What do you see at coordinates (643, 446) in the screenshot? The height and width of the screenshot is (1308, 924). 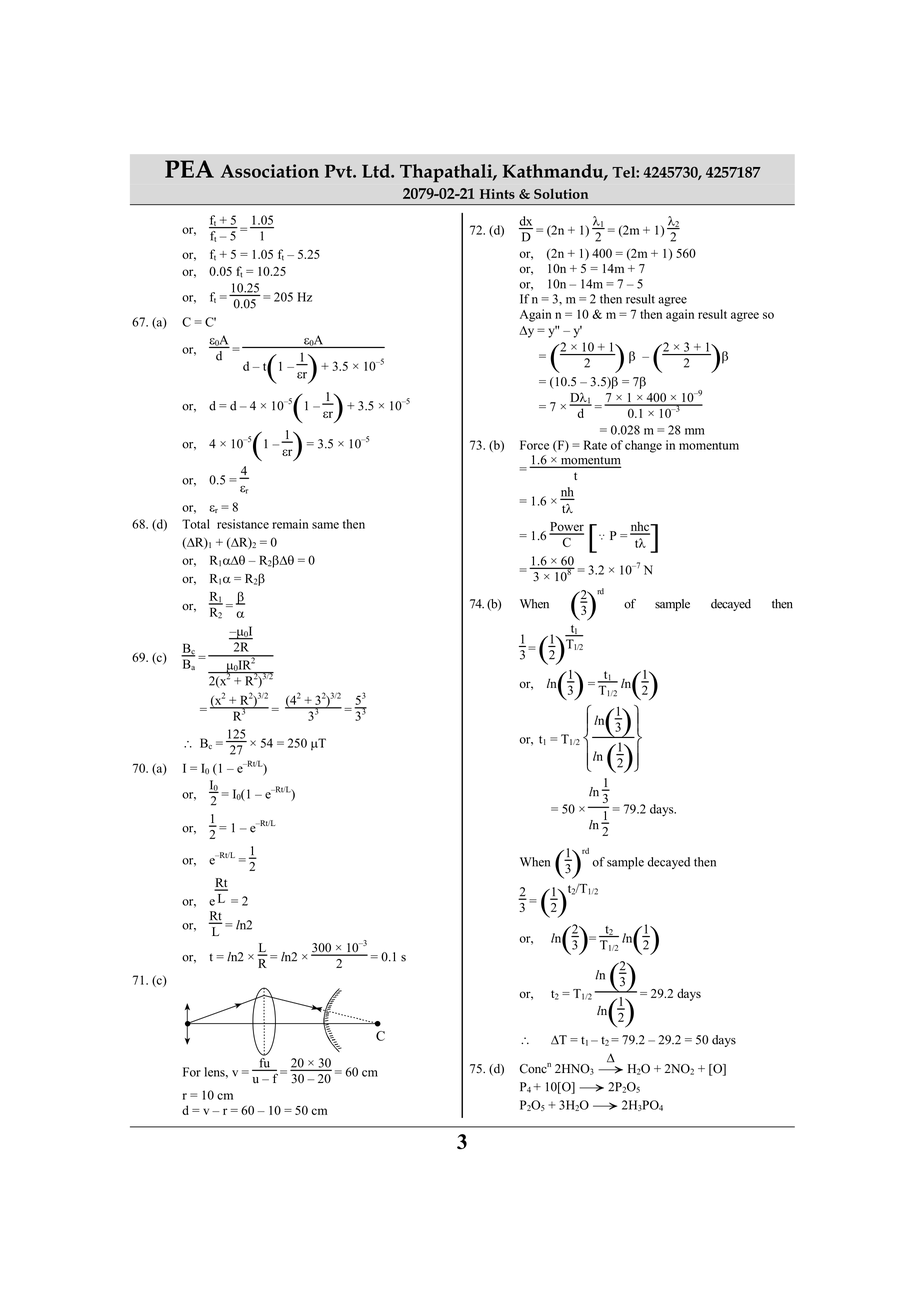 I see `change` at bounding box center [643, 446].
